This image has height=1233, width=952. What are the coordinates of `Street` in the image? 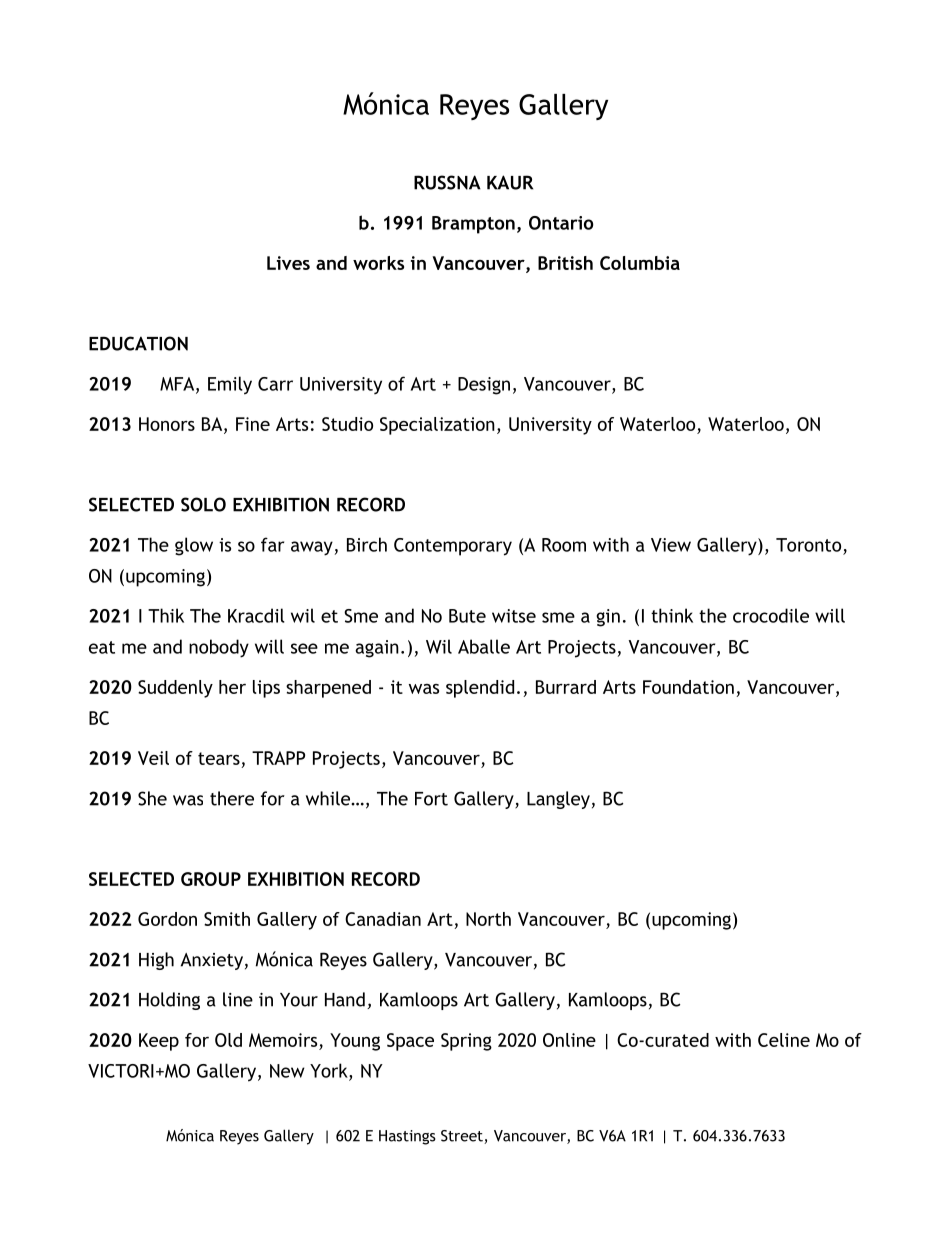 It's located at (463, 1137).
